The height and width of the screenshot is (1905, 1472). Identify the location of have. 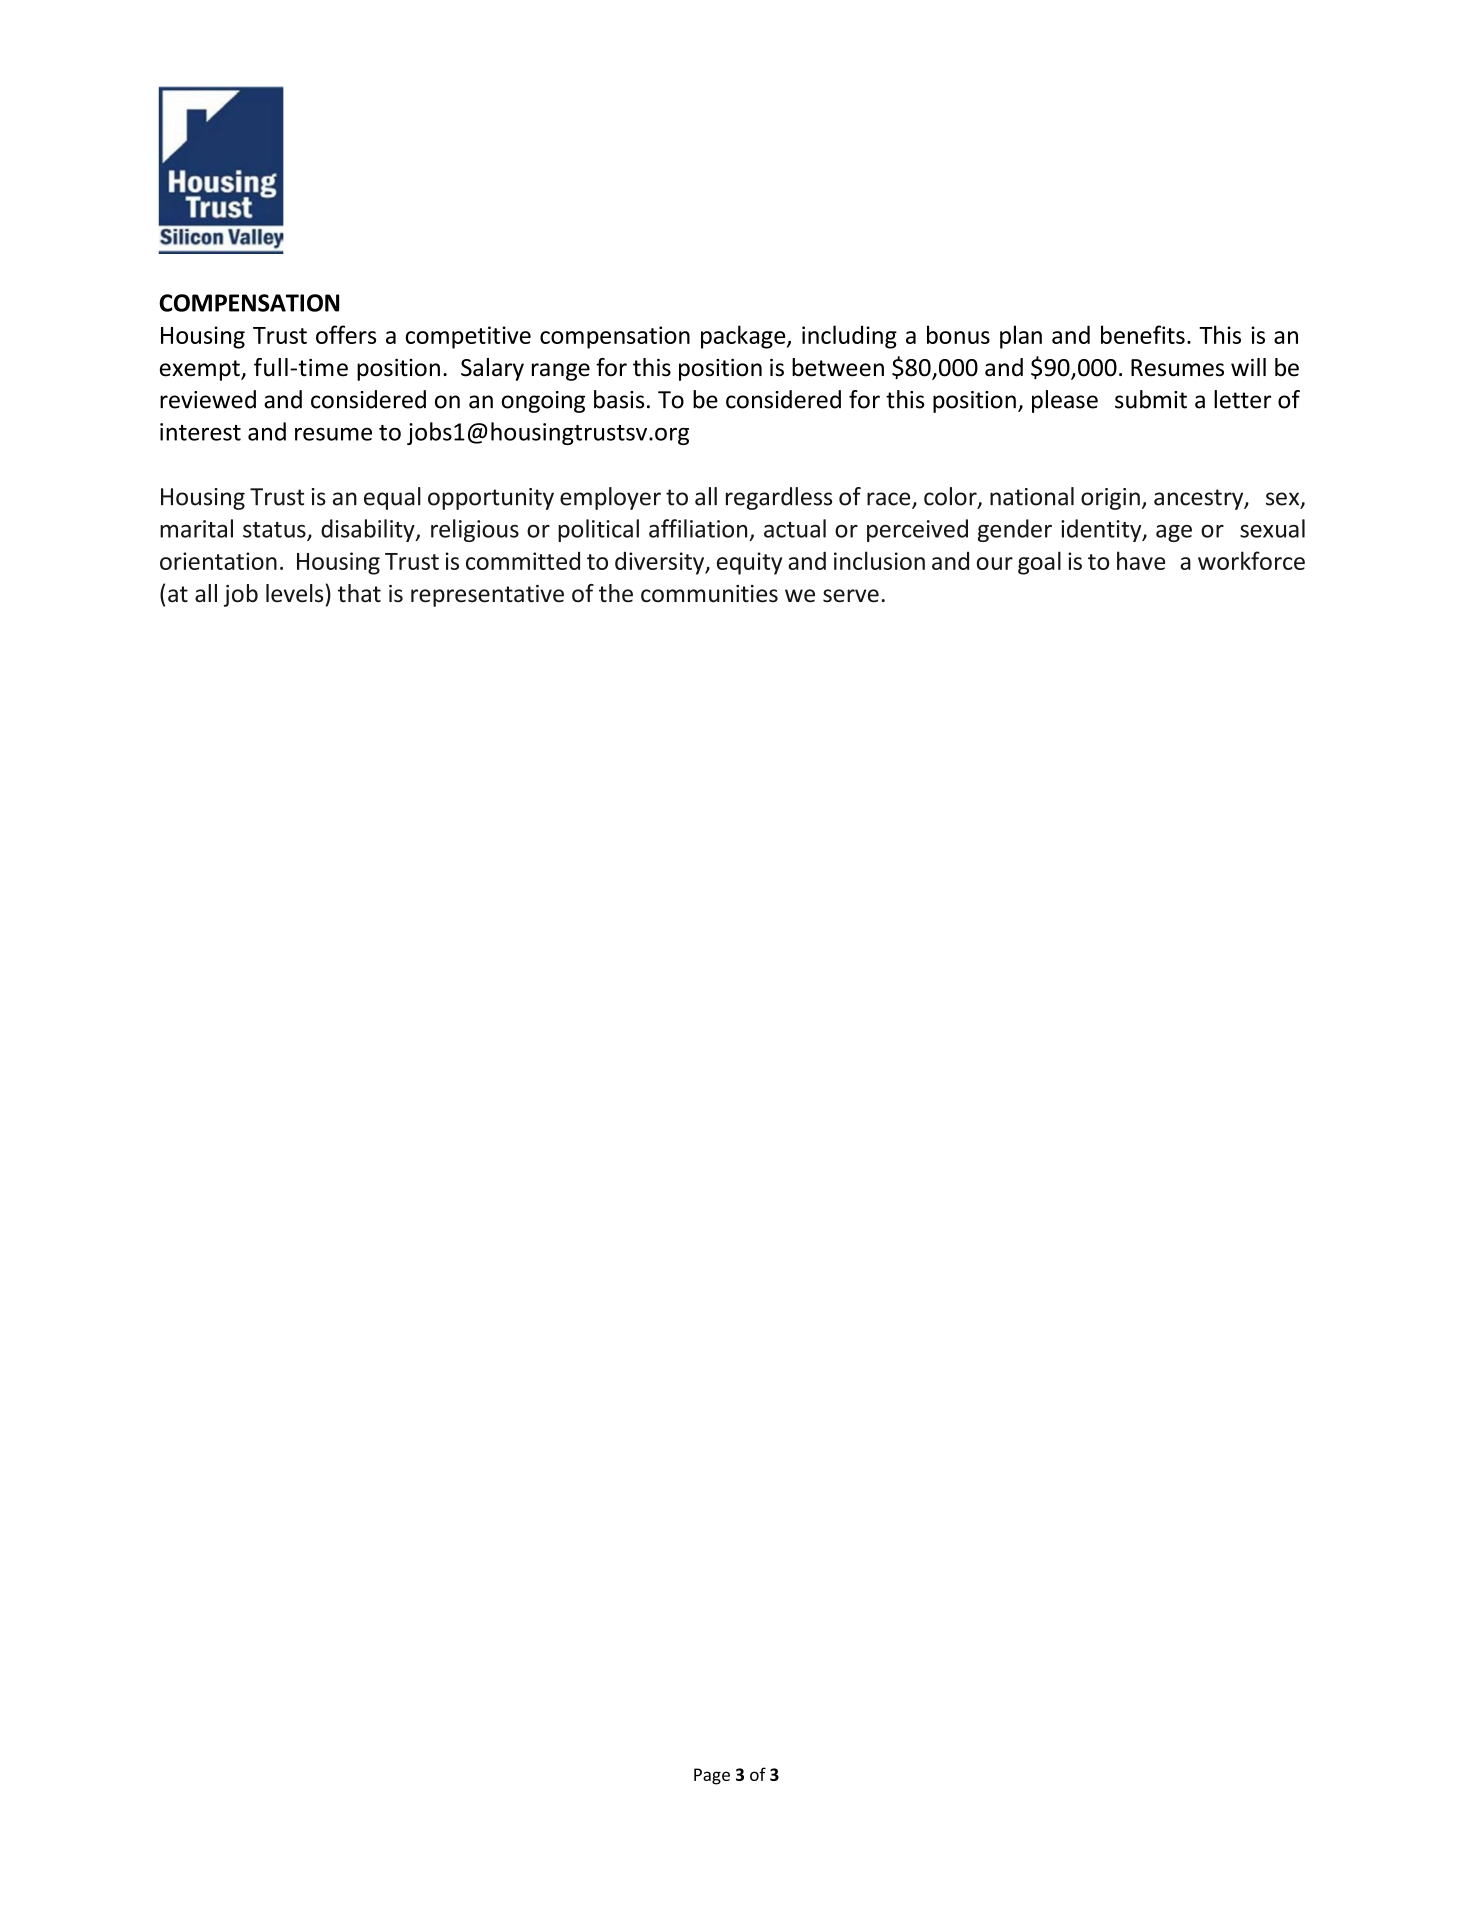
(1141, 560).
